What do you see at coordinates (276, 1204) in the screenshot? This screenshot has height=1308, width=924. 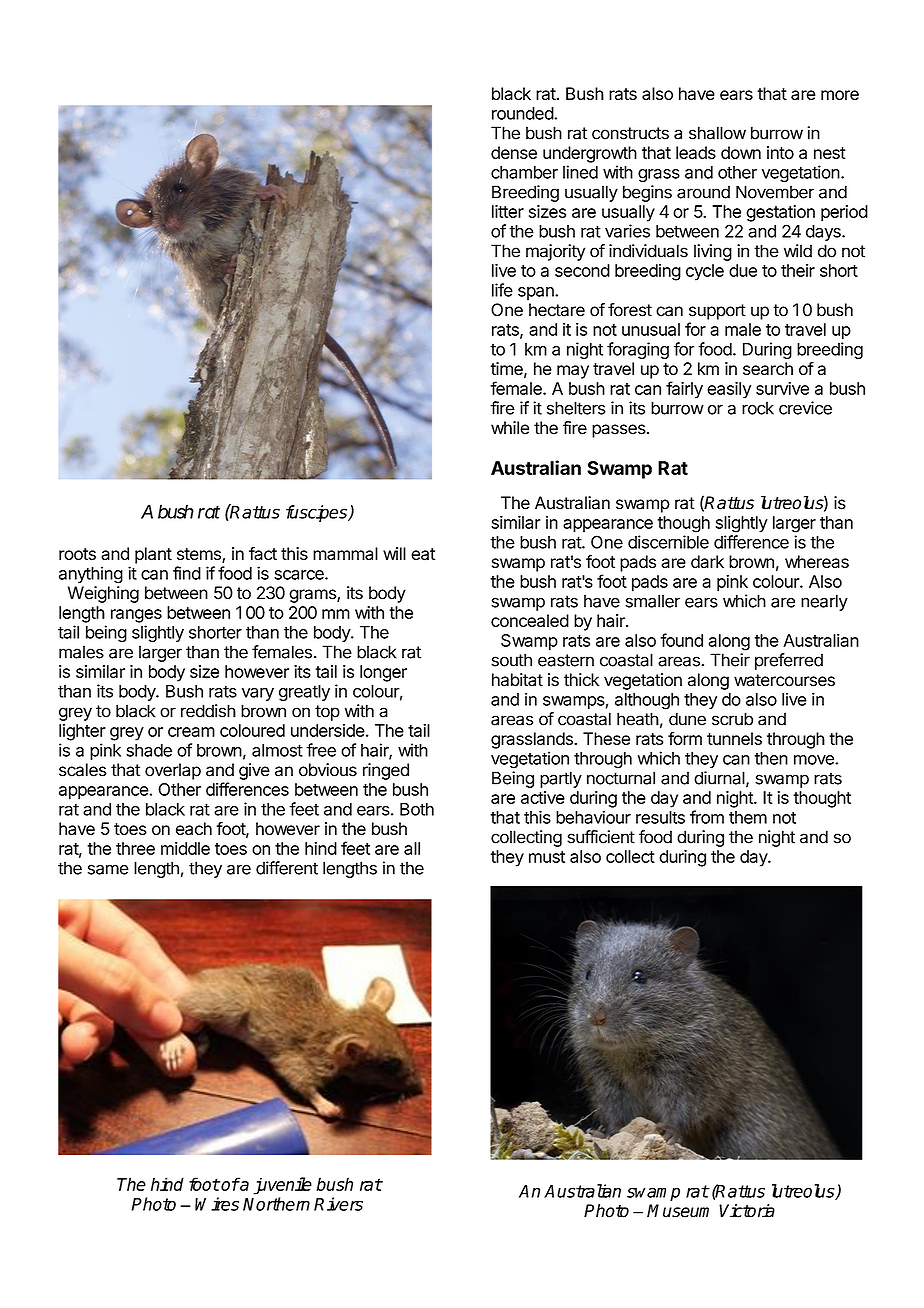 I see `Northern` at bounding box center [276, 1204].
